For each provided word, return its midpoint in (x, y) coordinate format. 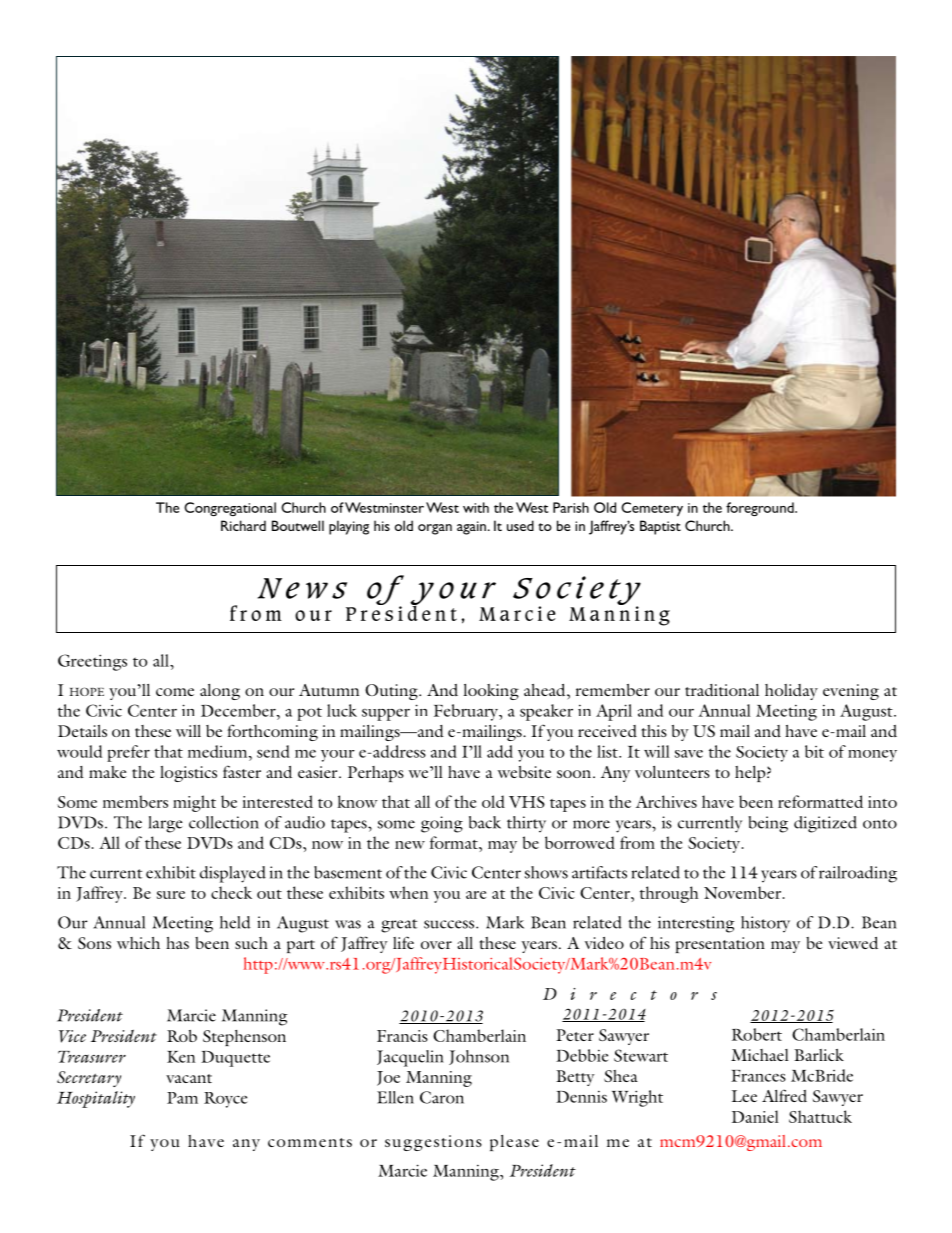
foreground (761, 509)
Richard (243, 525)
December (239, 710)
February (467, 712)
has (177, 943)
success (450, 924)
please (514, 1143)
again (471, 528)
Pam (182, 1098)
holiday (791, 692)
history (765, 924)
